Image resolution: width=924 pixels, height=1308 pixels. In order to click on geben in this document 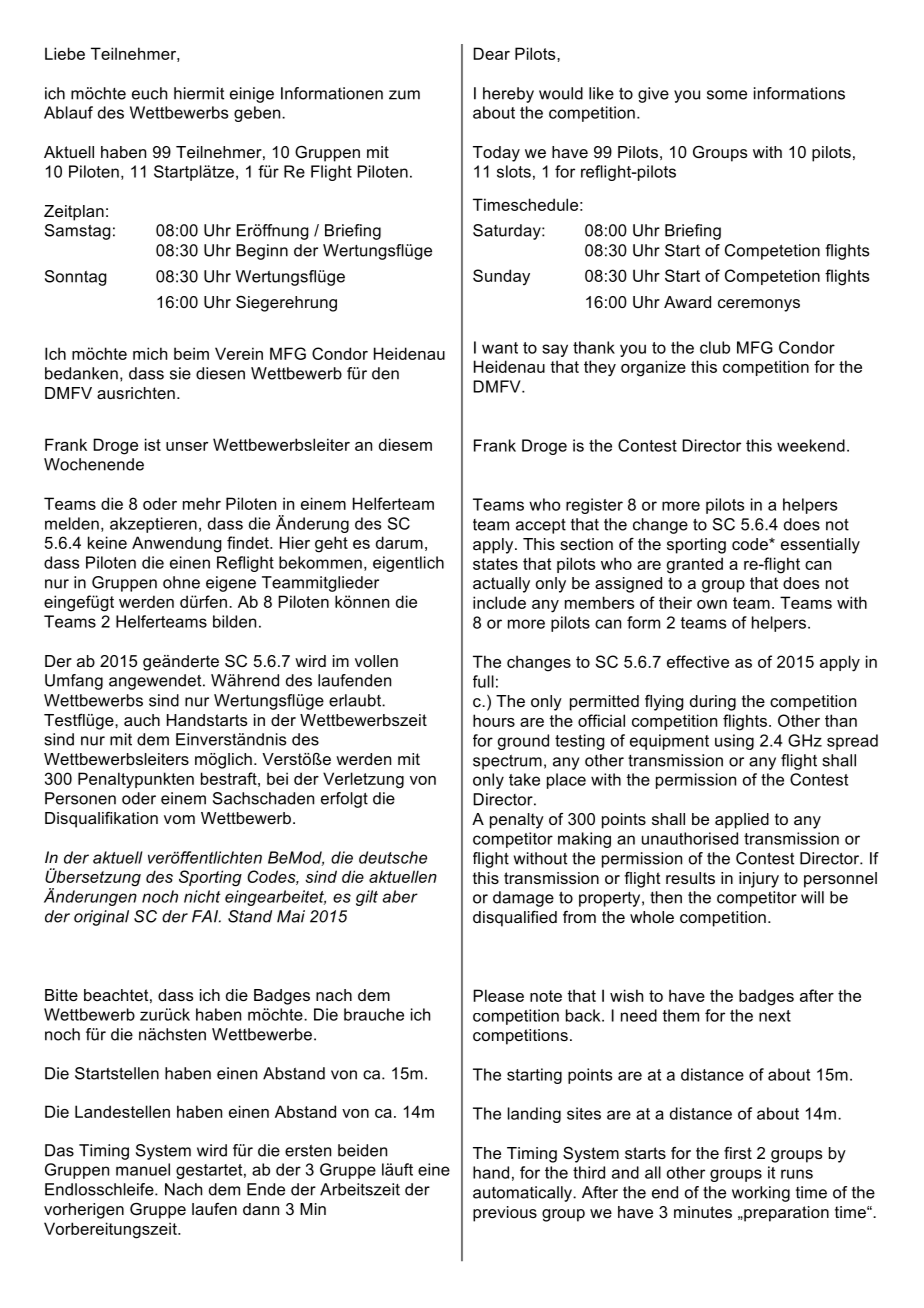, I will do `click(258, 114)`.
